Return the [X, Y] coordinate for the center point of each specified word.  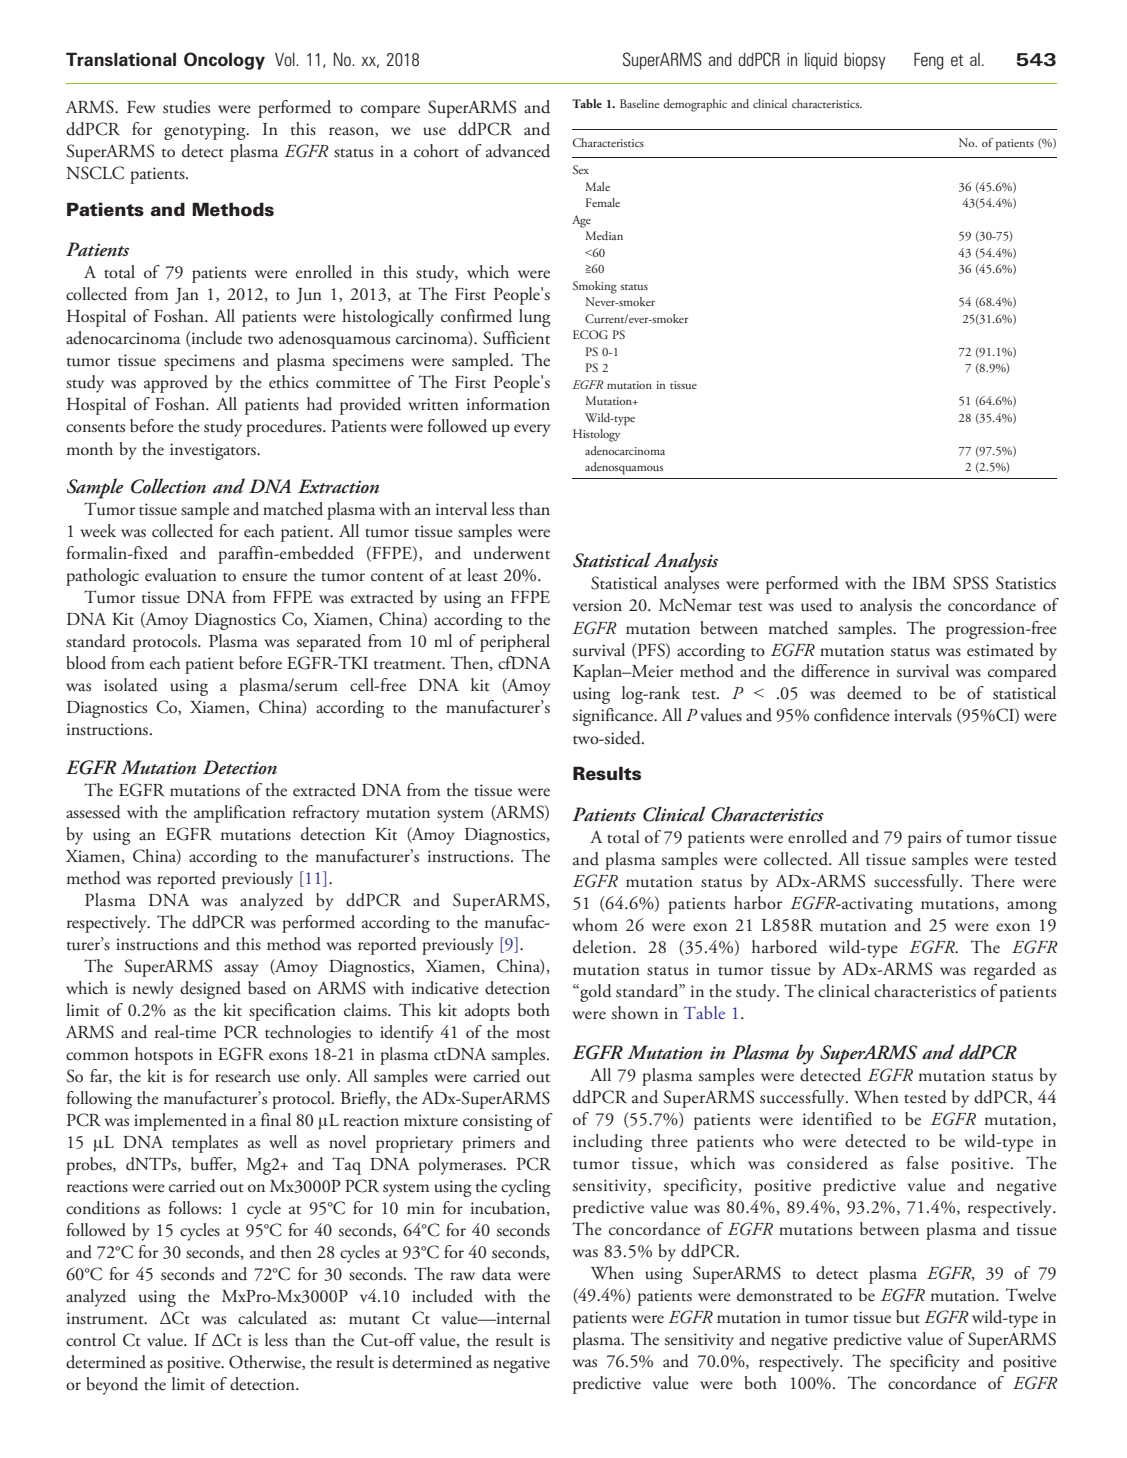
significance [614, 717]
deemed [874, 693]
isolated [131, 685]
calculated [272, 1318]
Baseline [639, 103]
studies [186, 107]
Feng [929, 61]
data [496, 1274]
